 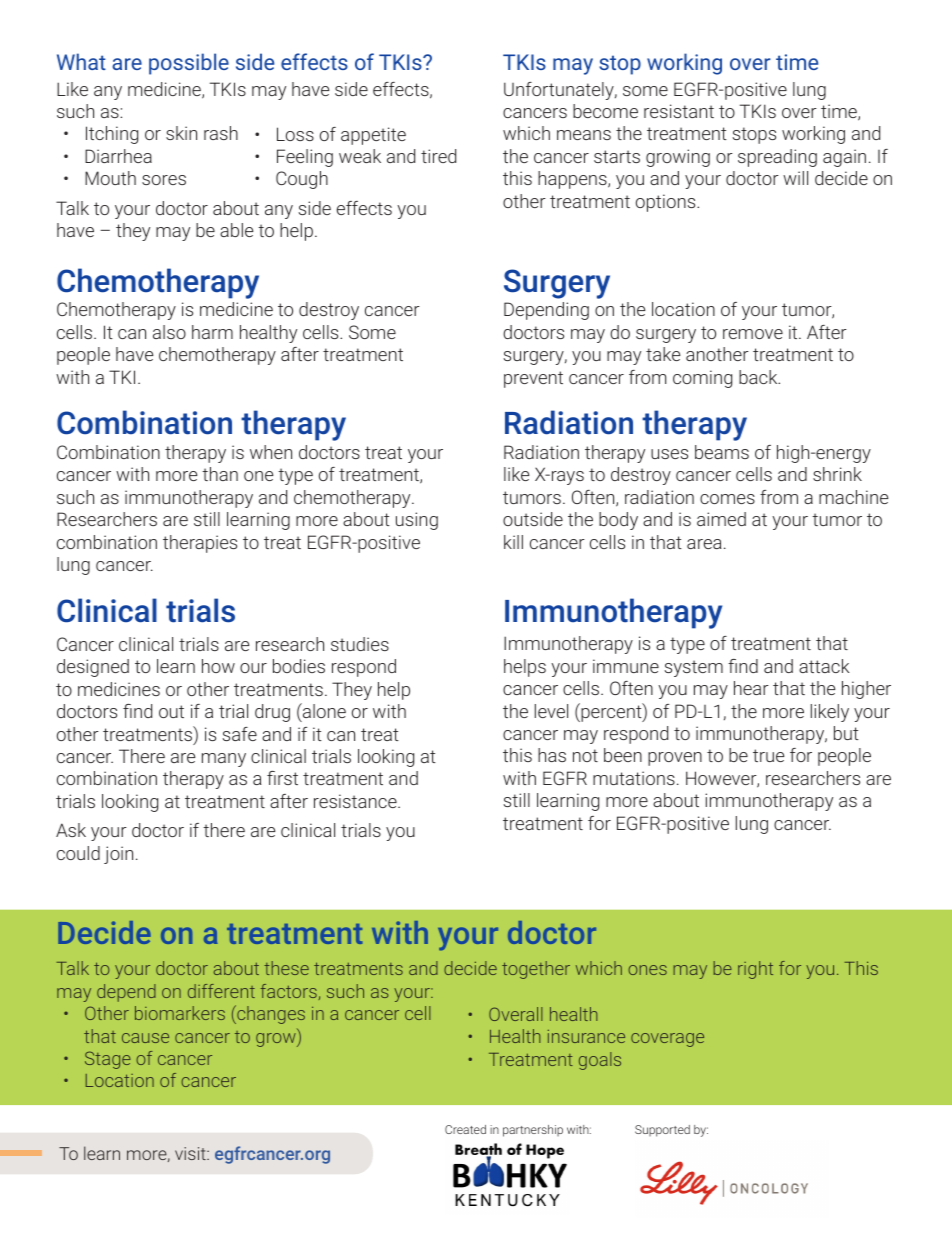 What do you see at coordinates (679, 111) in the screenshot?
I see `resistant` at bounding box center [679, 111].
